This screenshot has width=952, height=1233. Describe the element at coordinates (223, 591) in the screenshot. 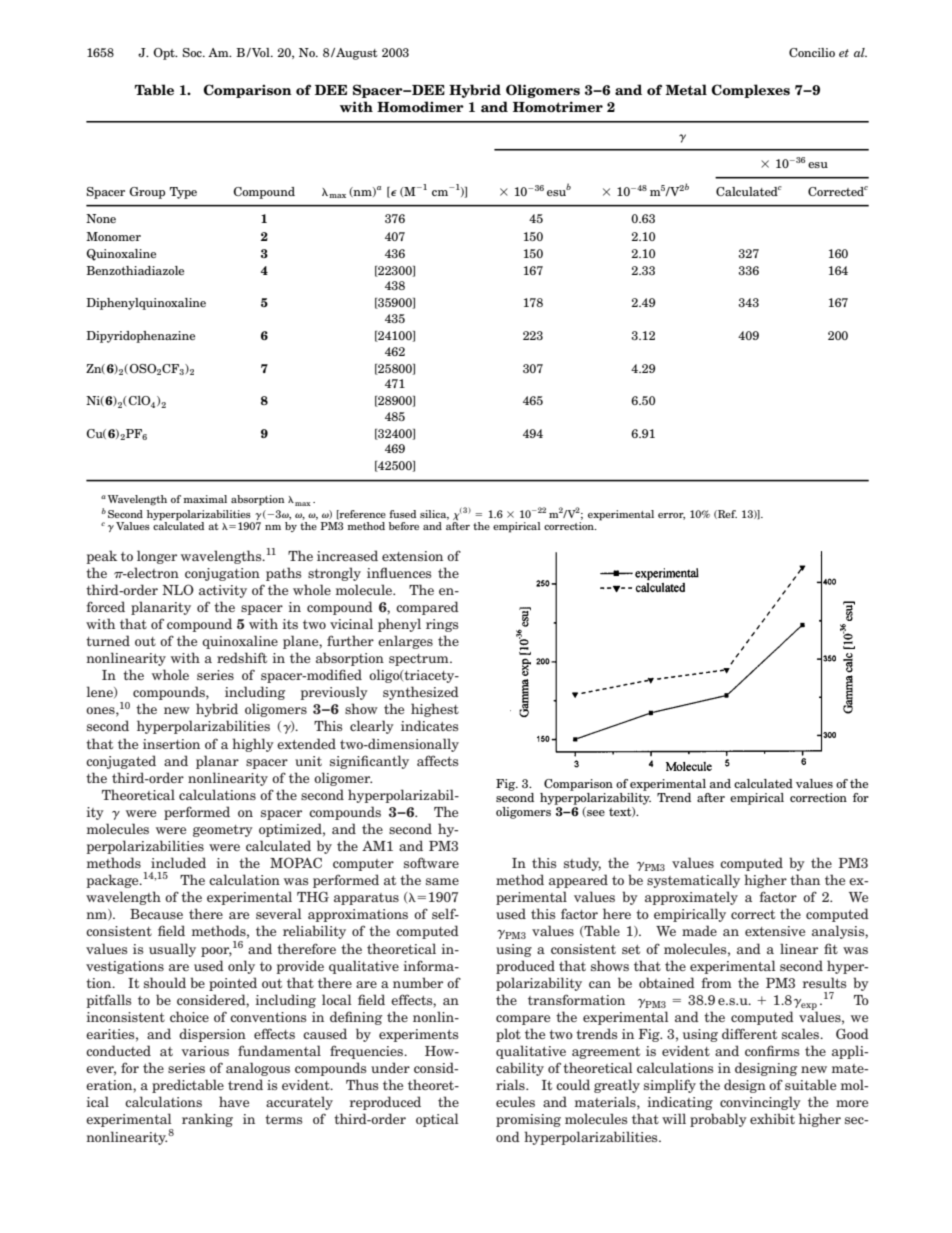

I see `activity` at that location.
